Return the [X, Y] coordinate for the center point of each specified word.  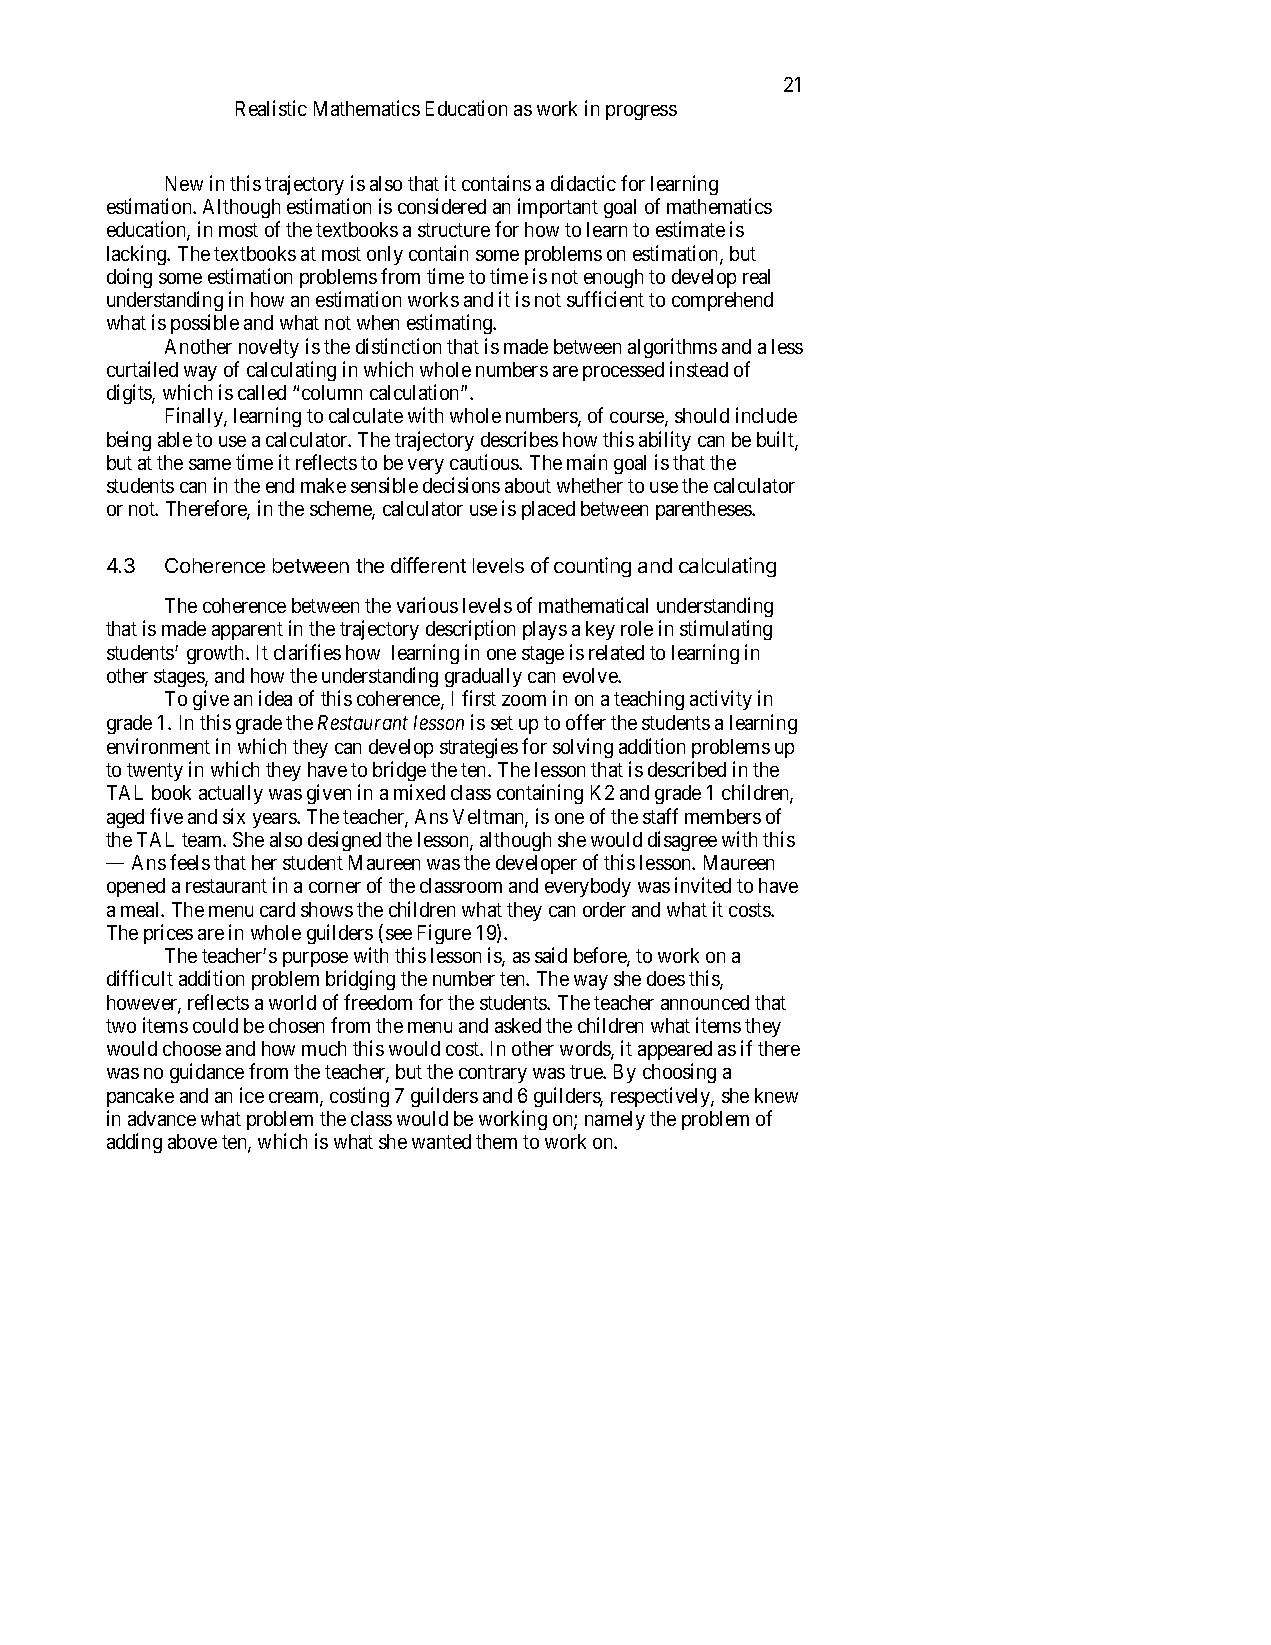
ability [665, 441]
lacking [138, 255]
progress [641, 112]
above [192, 1141]
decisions [461, 485]
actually [231, 794]
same [210, 464]
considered [442, 206]
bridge [399, 773]
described [687, 769]
